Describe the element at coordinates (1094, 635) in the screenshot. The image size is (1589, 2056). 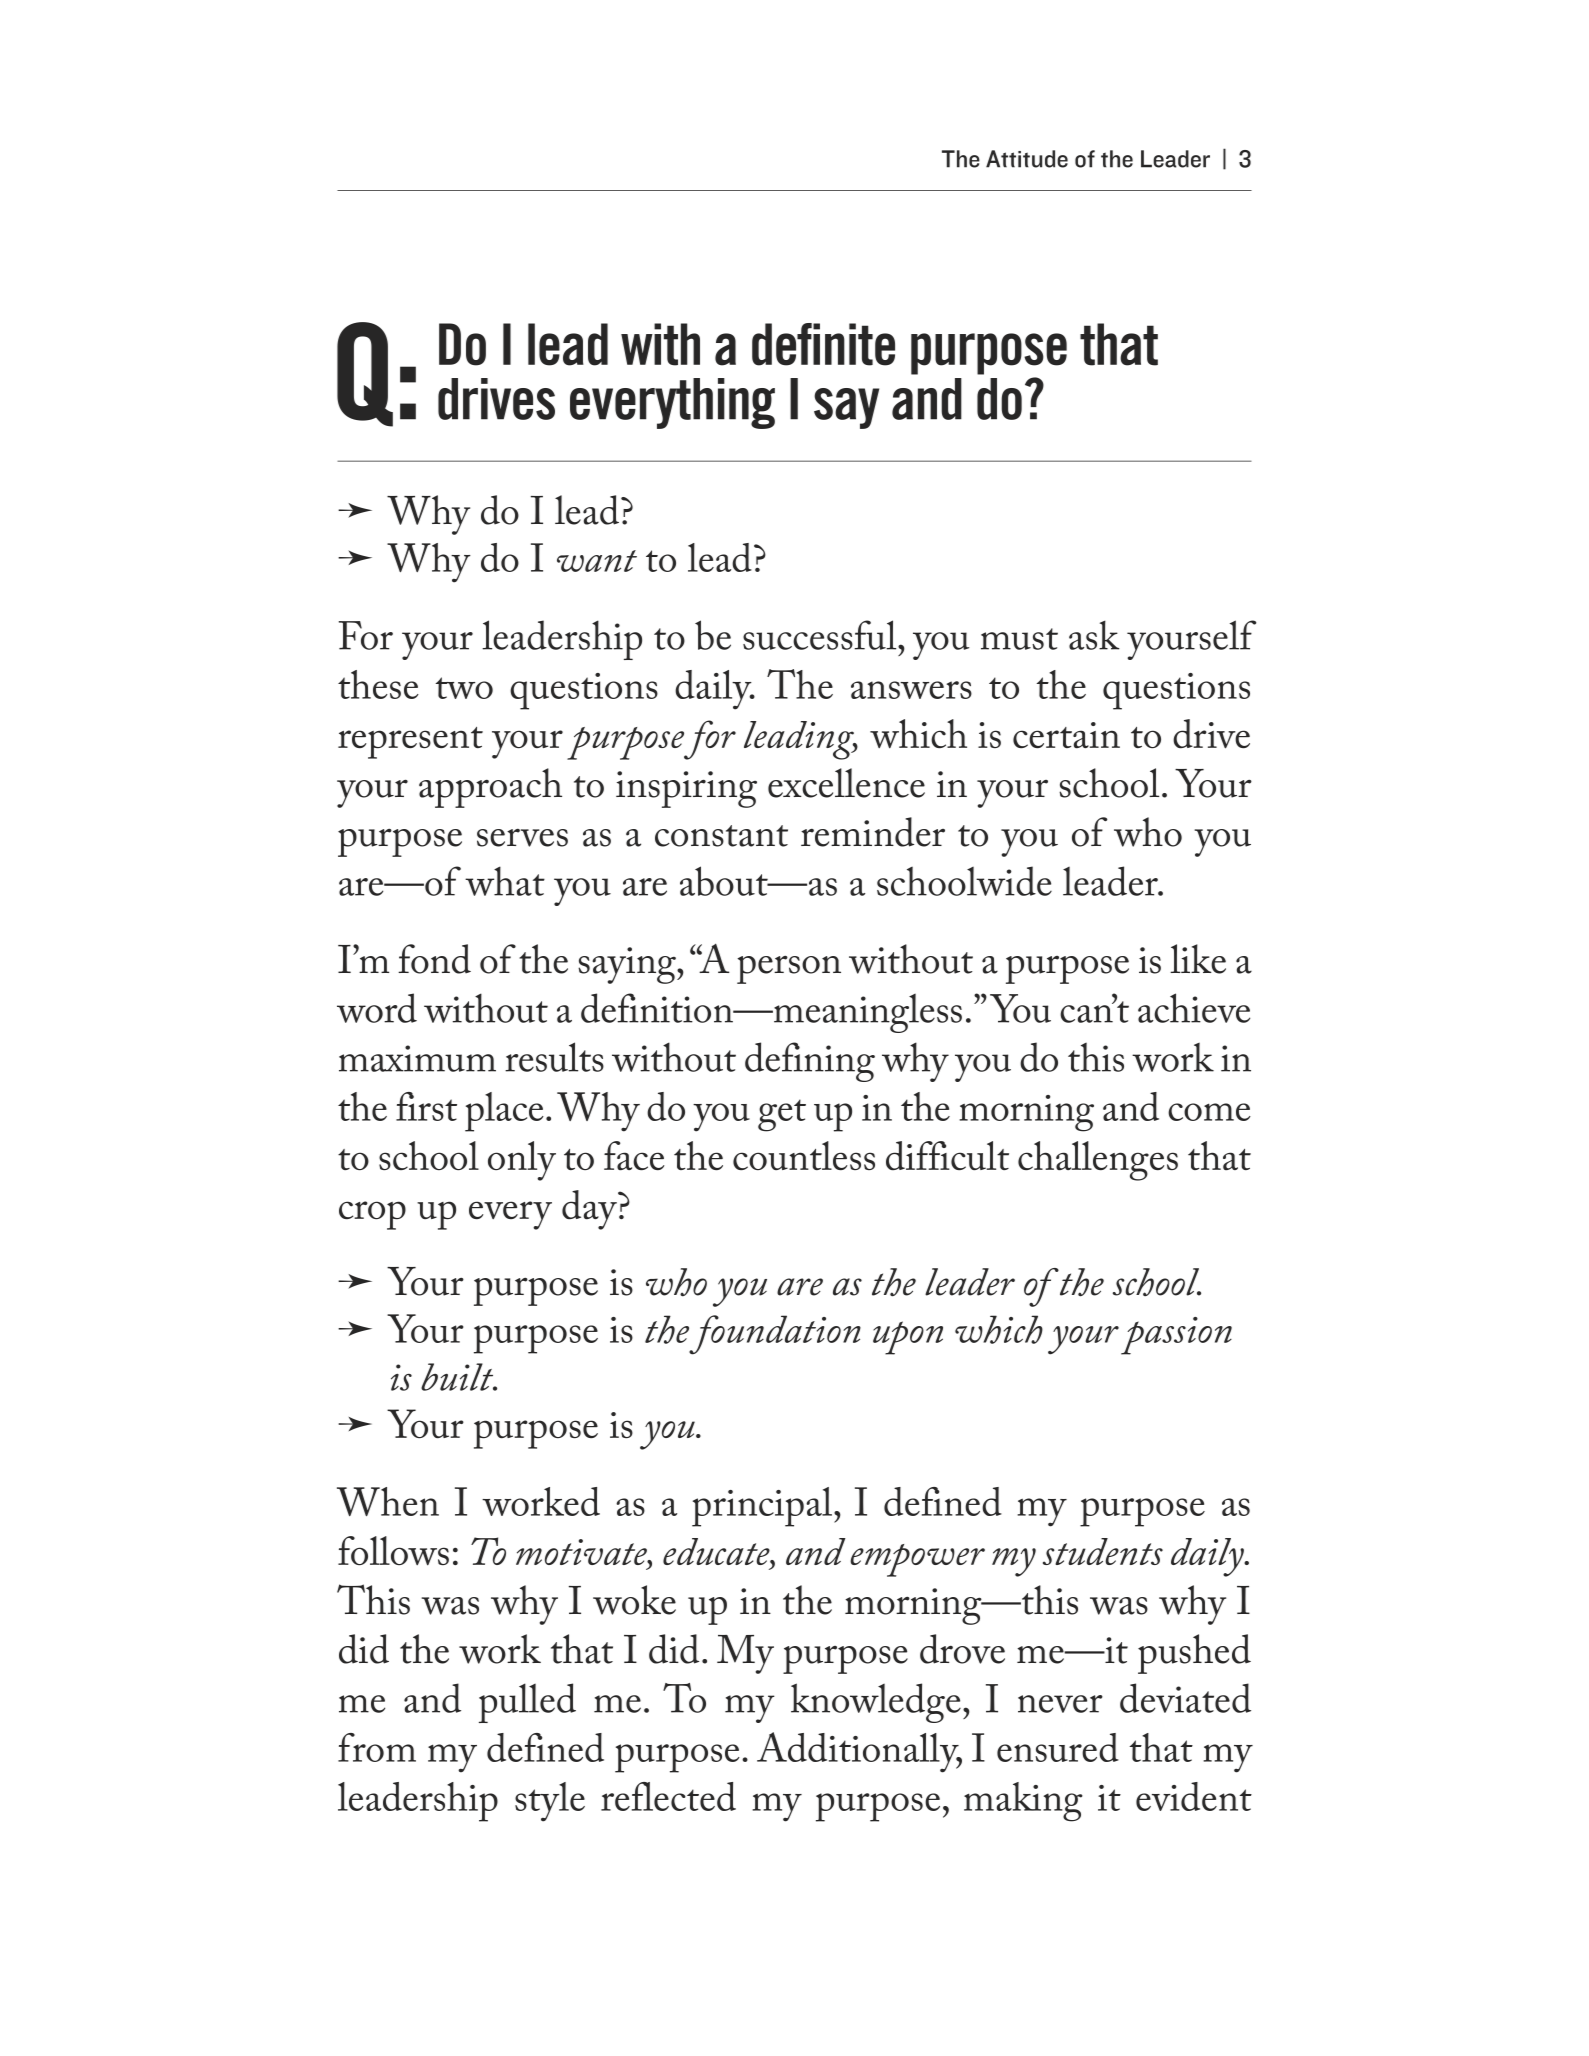
I see `ask` at that location.
